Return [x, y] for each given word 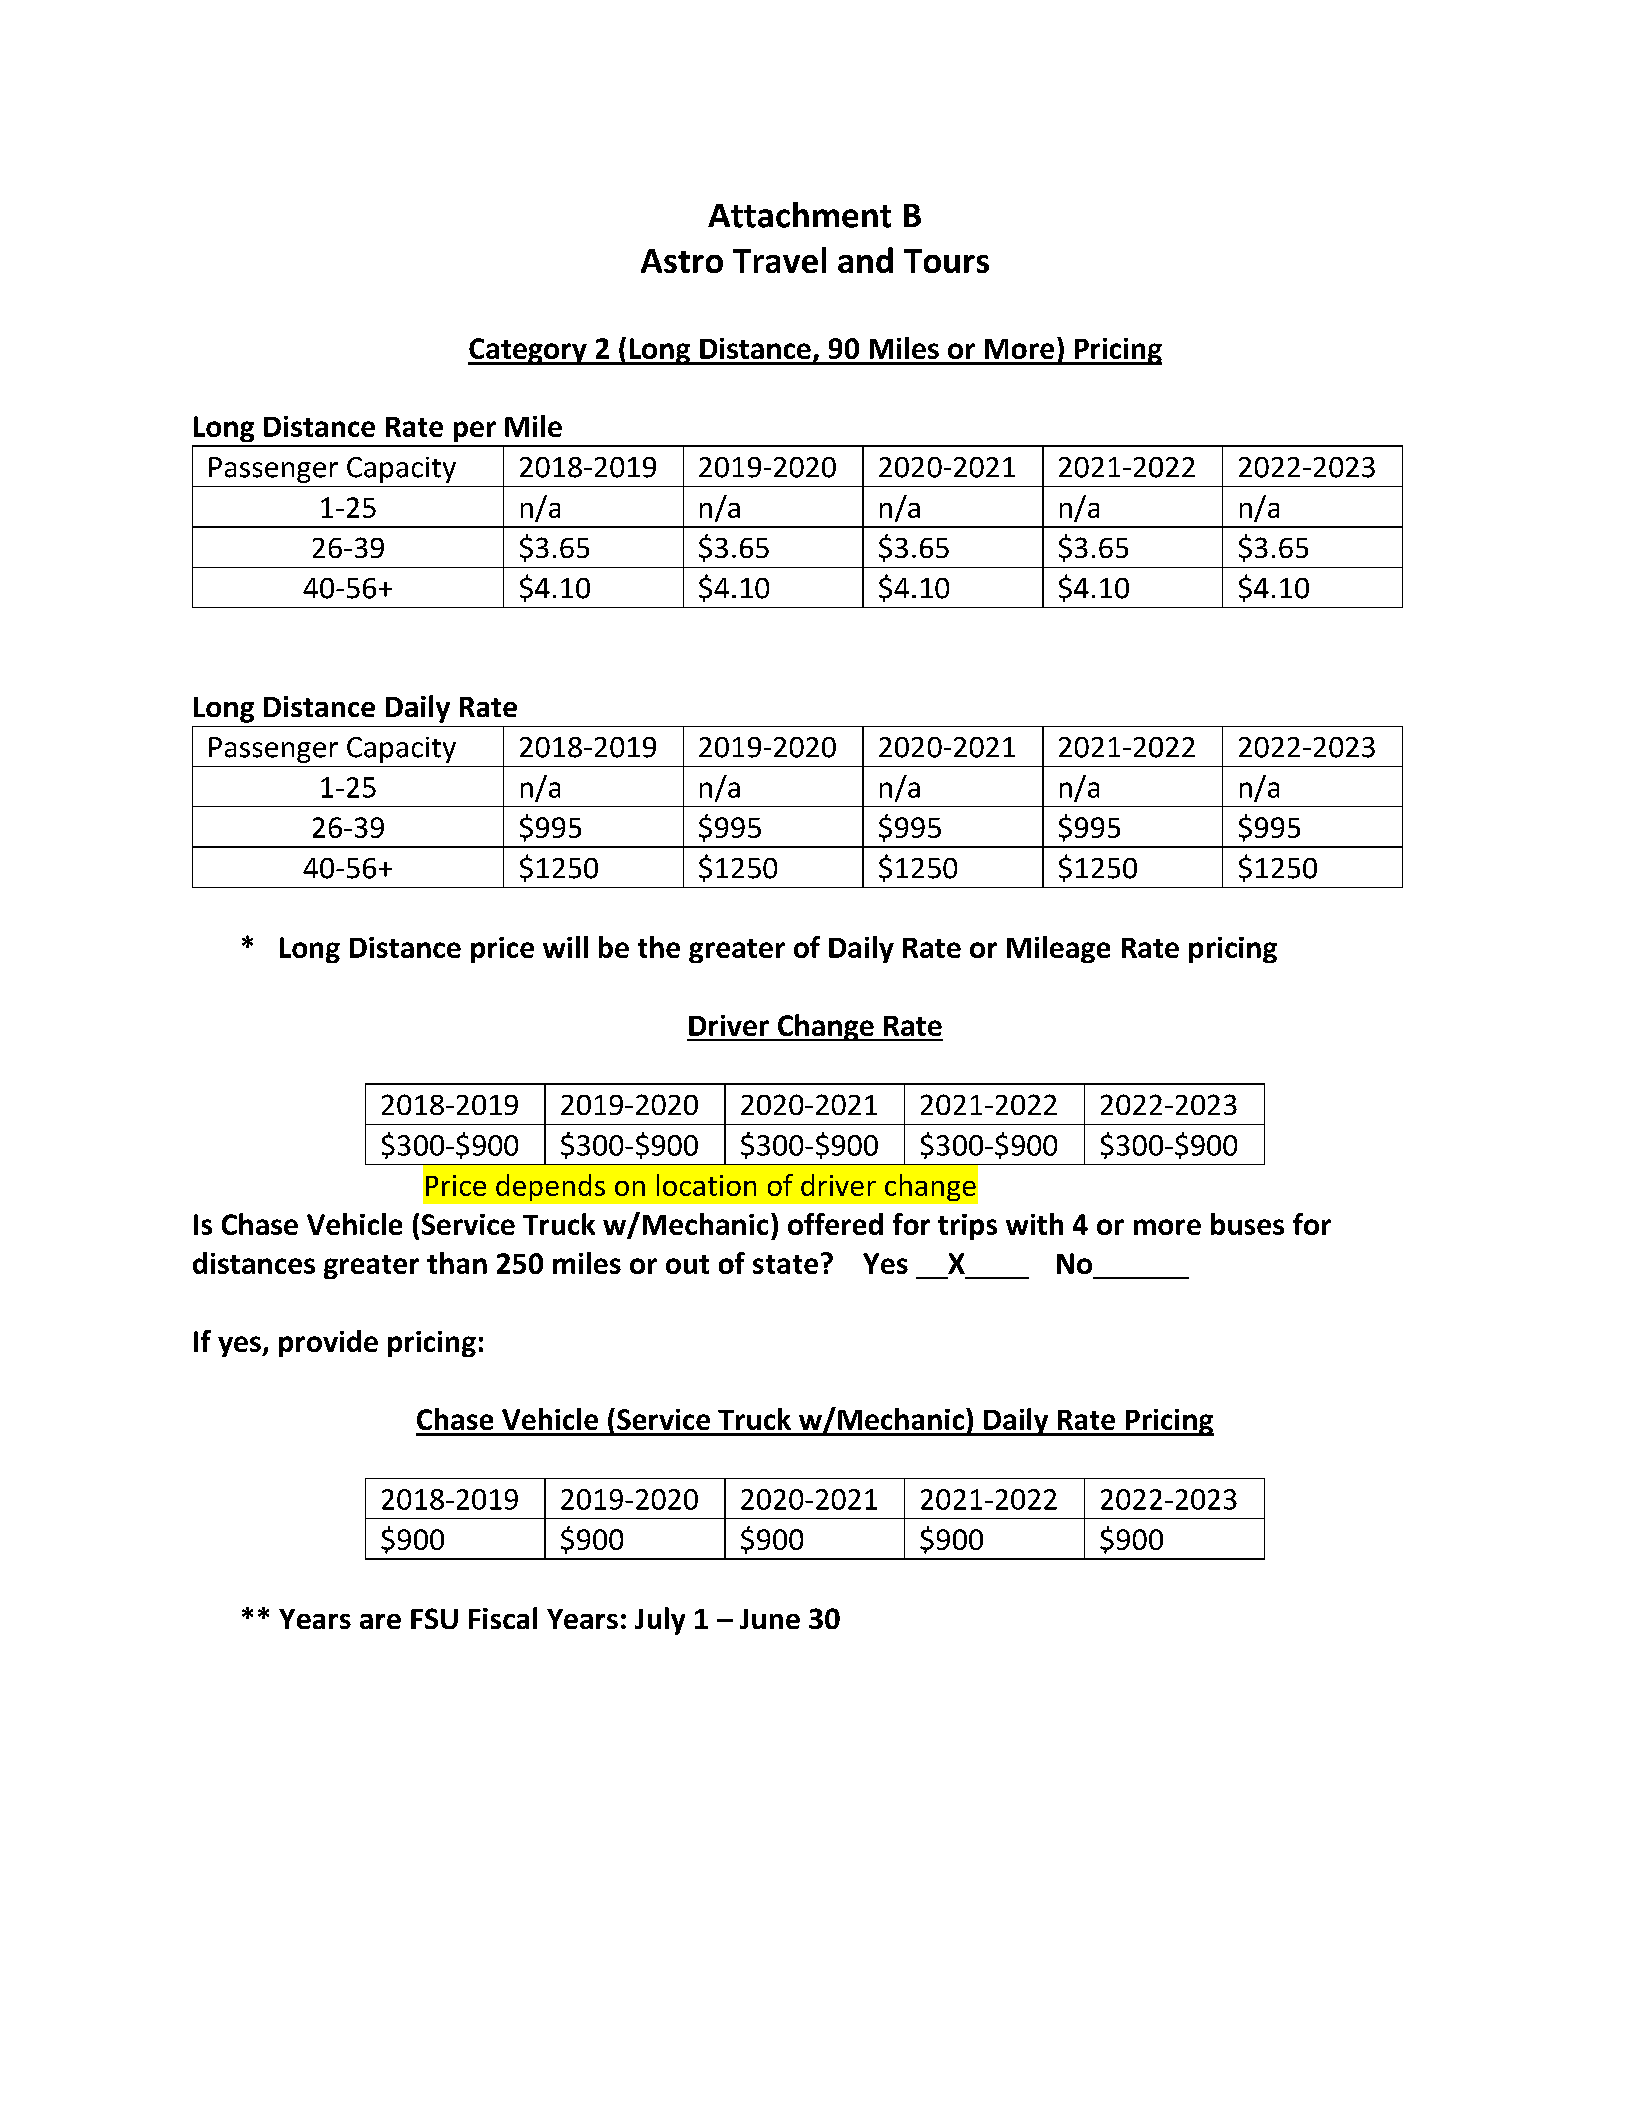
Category [528, 351]
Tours [946, 261]
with [1034, 1224]
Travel [779, 260]
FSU [434, 1618]
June [770, 1619]
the [659, 947]
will [565, 947]
